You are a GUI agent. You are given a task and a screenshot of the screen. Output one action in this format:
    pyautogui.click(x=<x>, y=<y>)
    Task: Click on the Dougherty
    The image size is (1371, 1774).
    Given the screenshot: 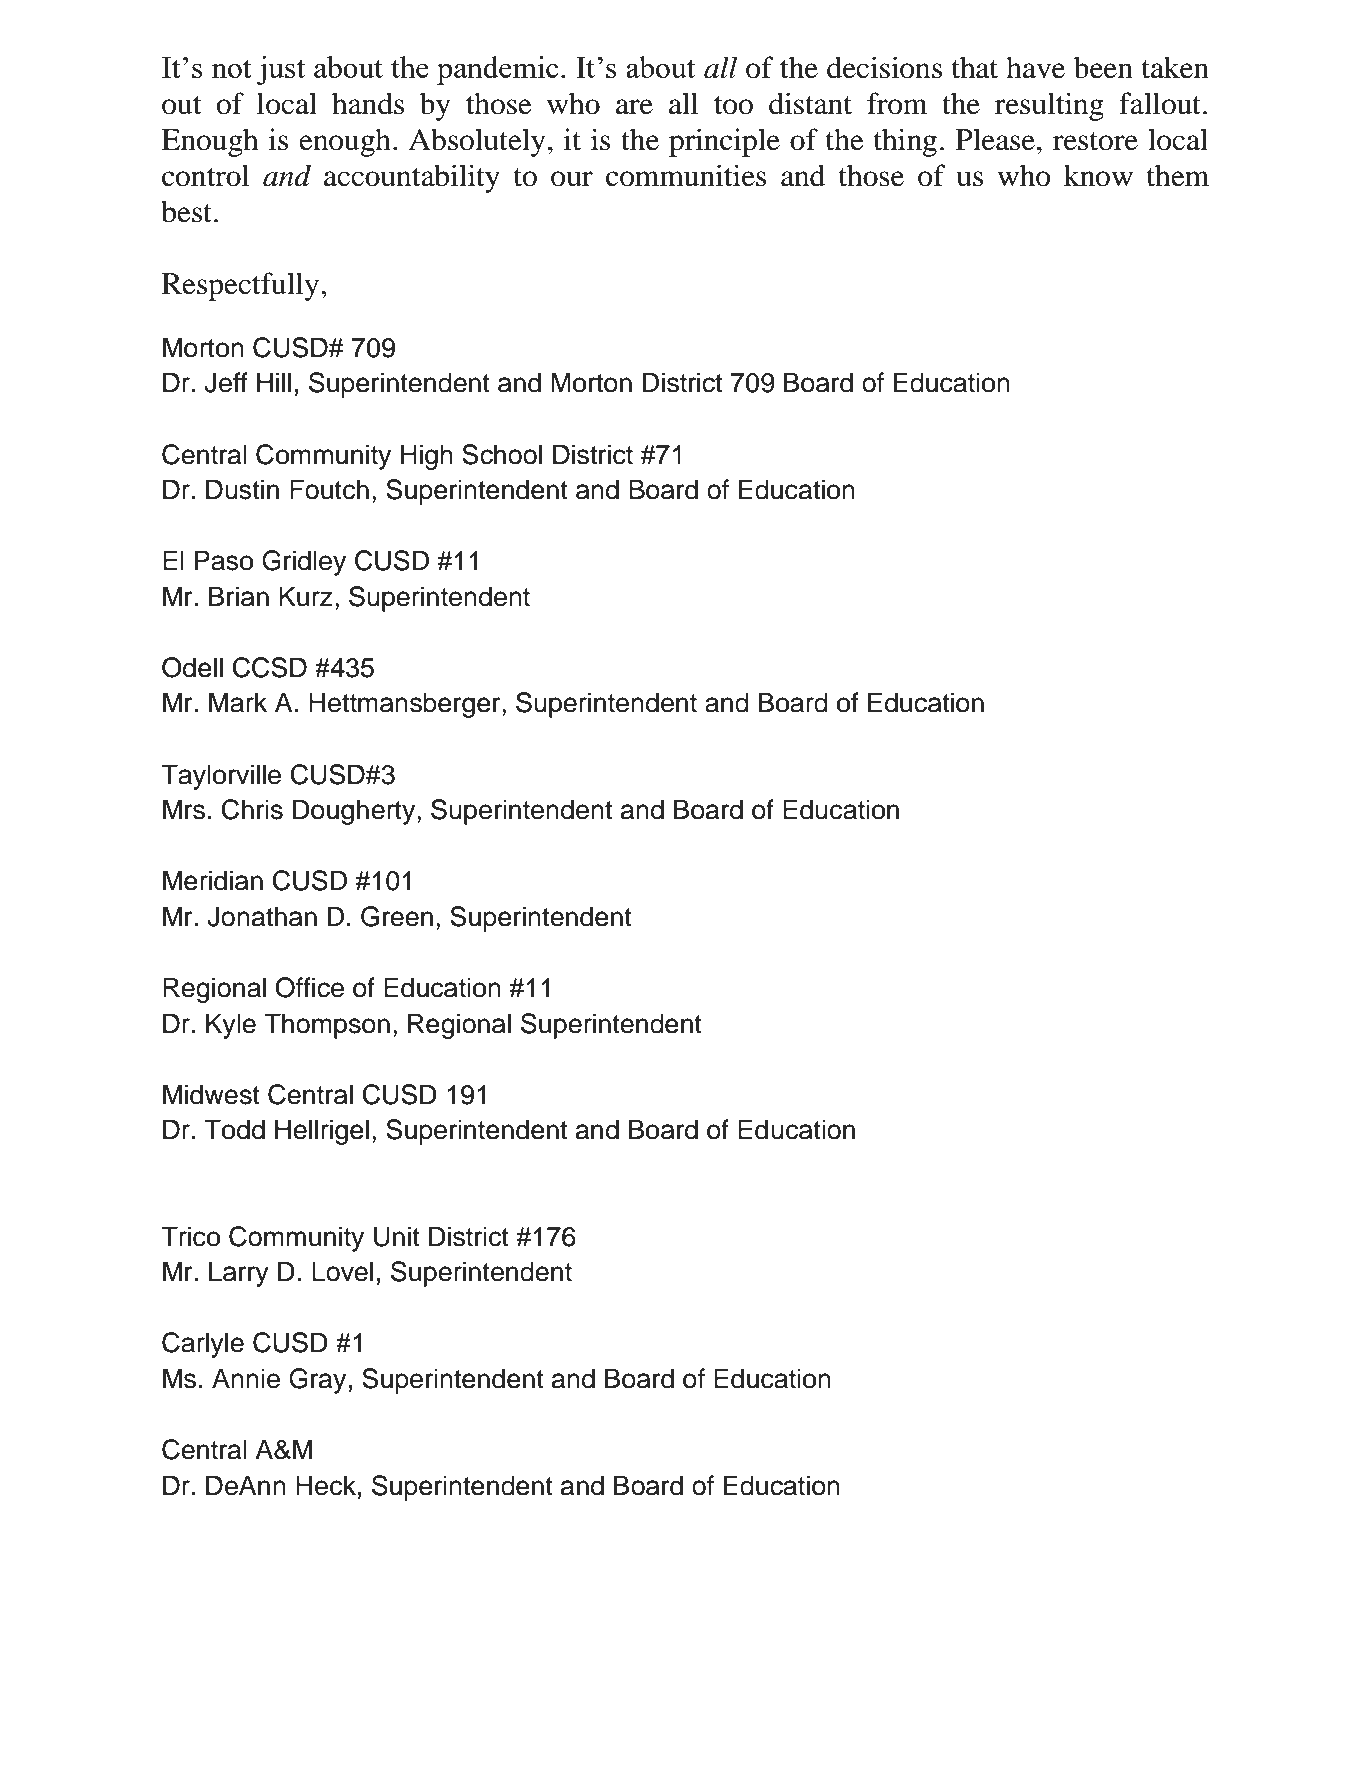 What is the action you would take?
    pyautogui.click(x=355, y=812)
